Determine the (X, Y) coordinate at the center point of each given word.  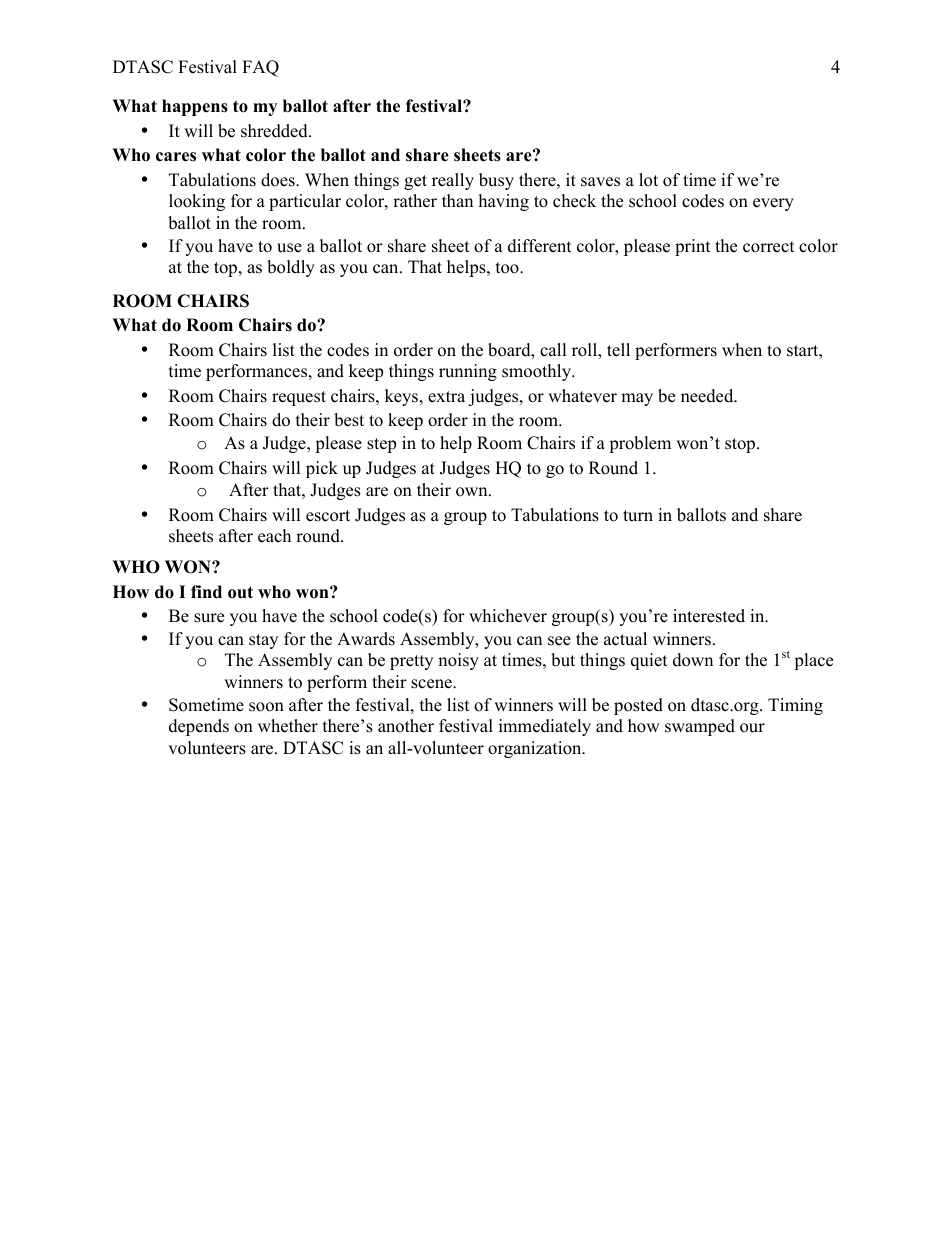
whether (288, 726)
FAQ (260, 68)
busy (496, 181)
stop (741, 445)
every (773, 204)
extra (446, 397)
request (299, 398)
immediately (545, 727)
